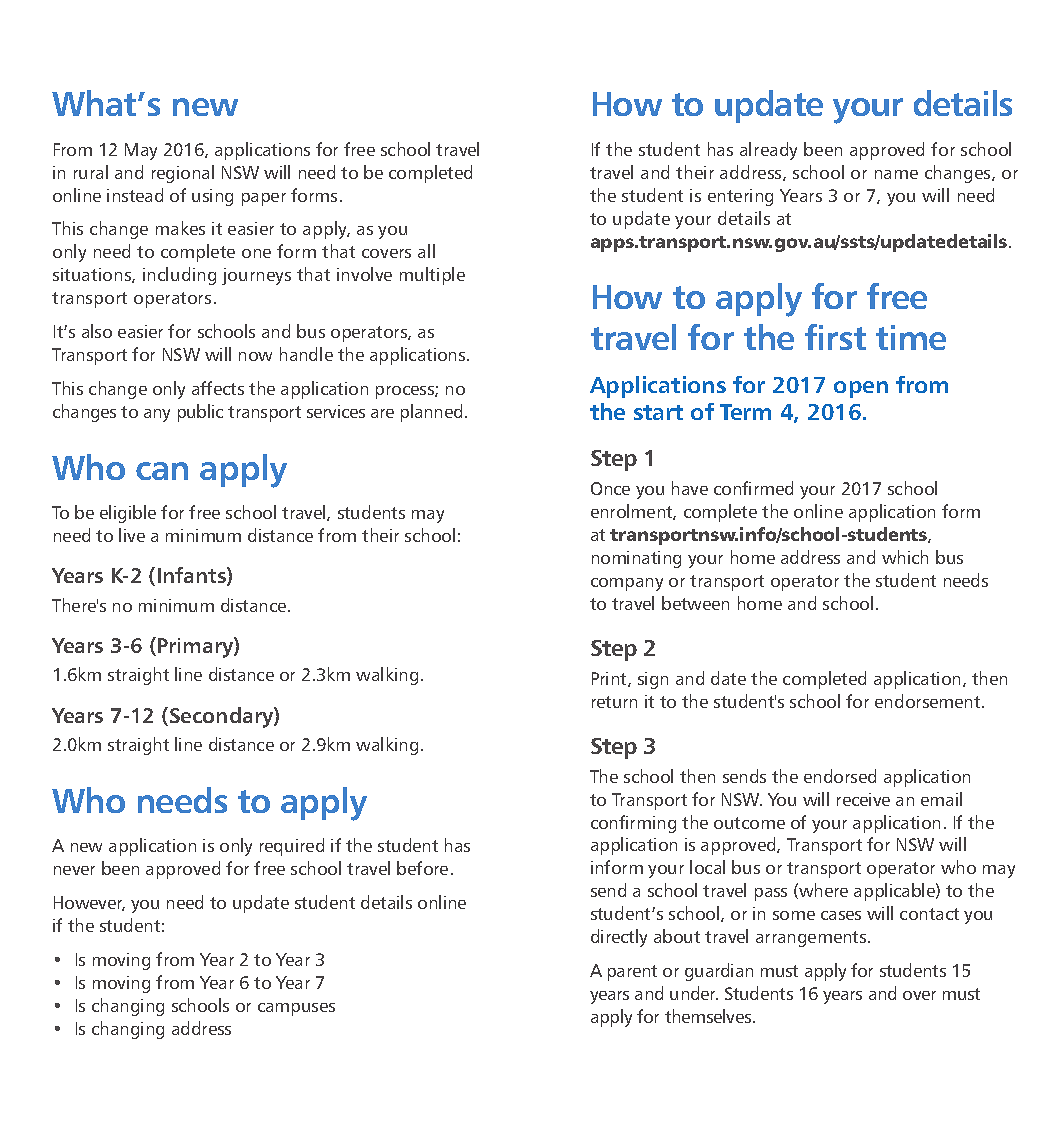  Describe the element at coordinates (132, 535) in the image. I see `live` at that location.
